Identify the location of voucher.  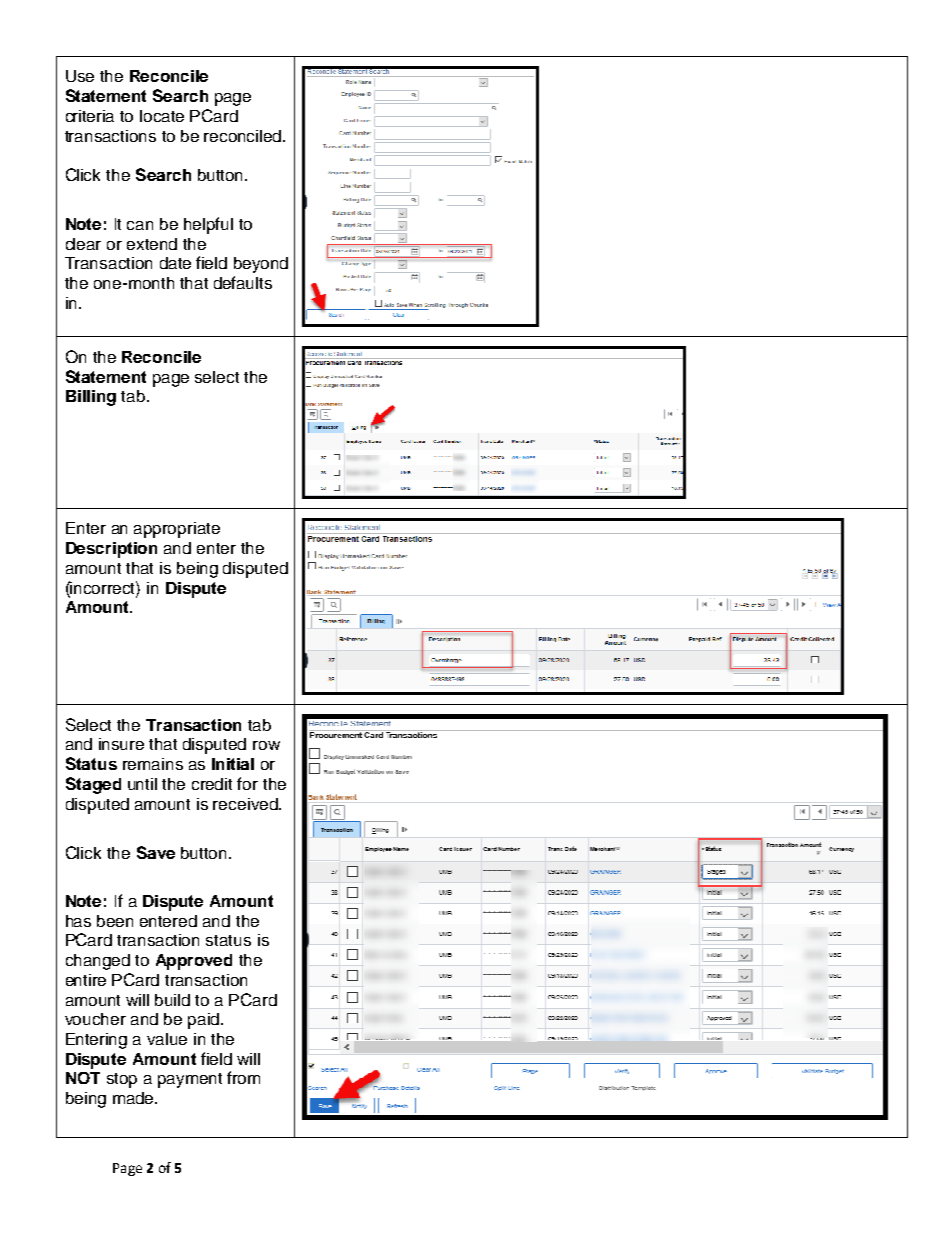
(95, 1019).
